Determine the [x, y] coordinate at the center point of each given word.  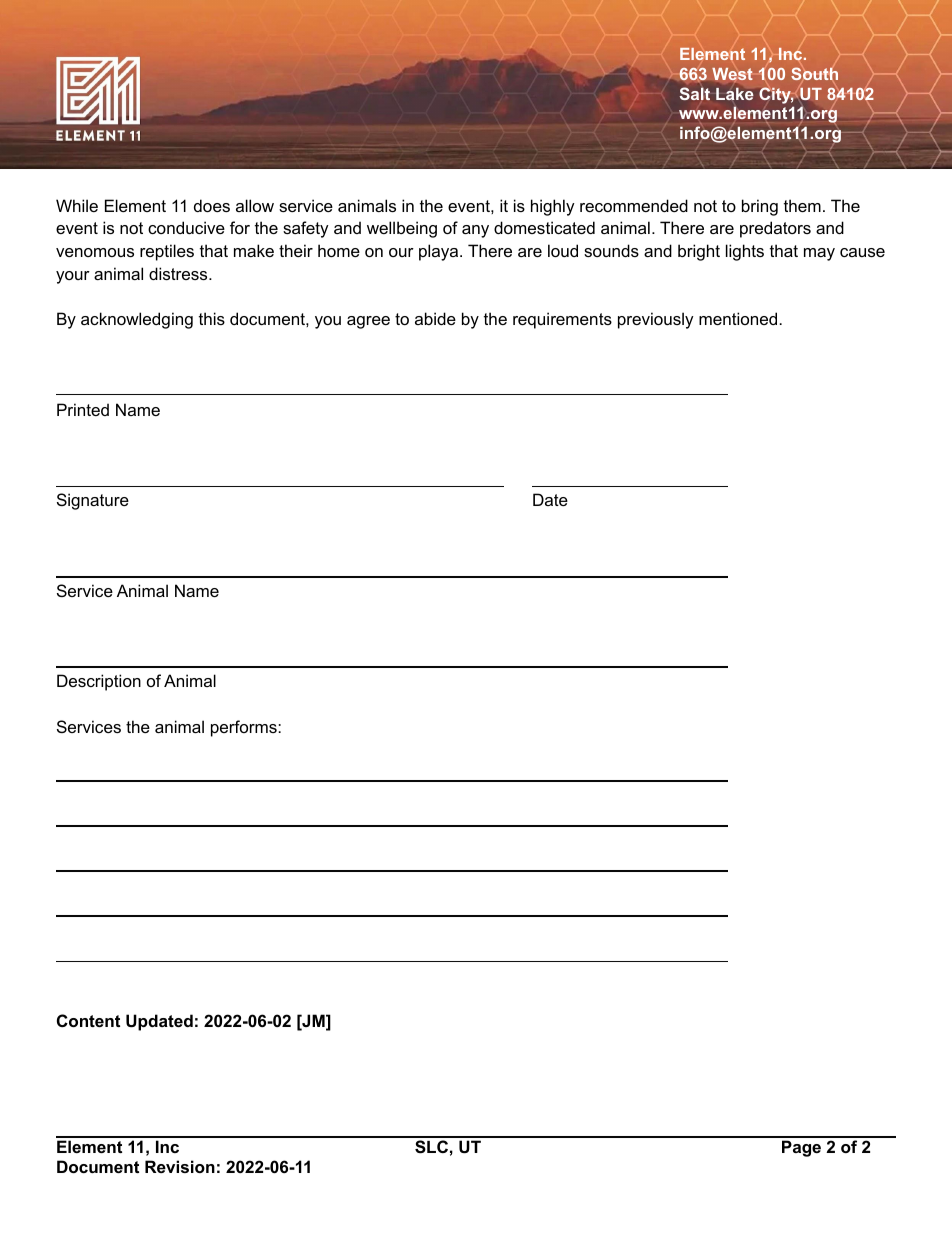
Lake [735, 94]
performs [245, 728]
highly [553, 207]
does [212, 205]
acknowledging [137, 320]
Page [801, 1148]
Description [99, 682]
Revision [180, 1166]
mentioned [738, 318]
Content [88, 1020]
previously [656, 320]
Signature [93, 501]
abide [435, 318]
